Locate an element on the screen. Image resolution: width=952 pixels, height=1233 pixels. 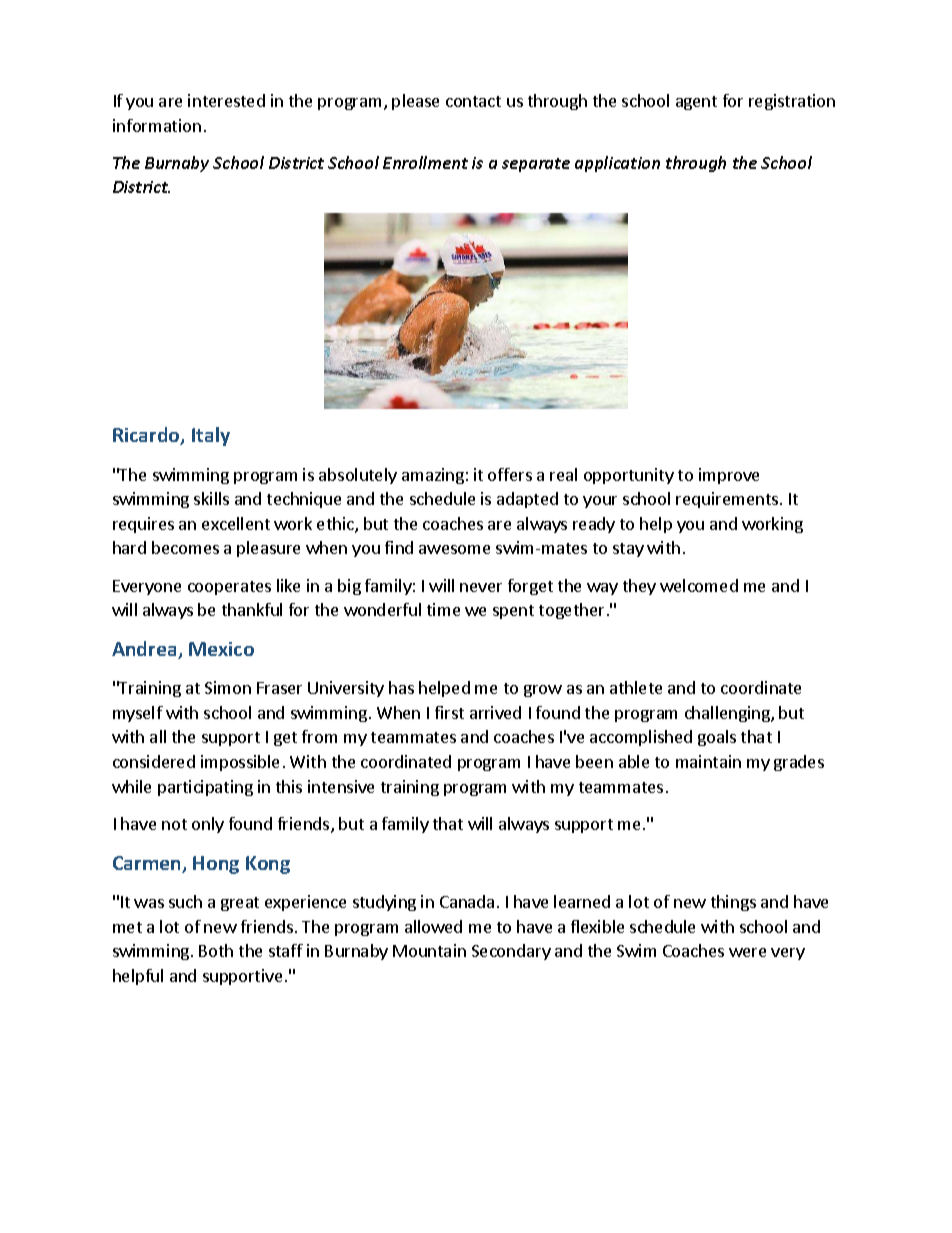
has is located at coordinates (401, 687).
